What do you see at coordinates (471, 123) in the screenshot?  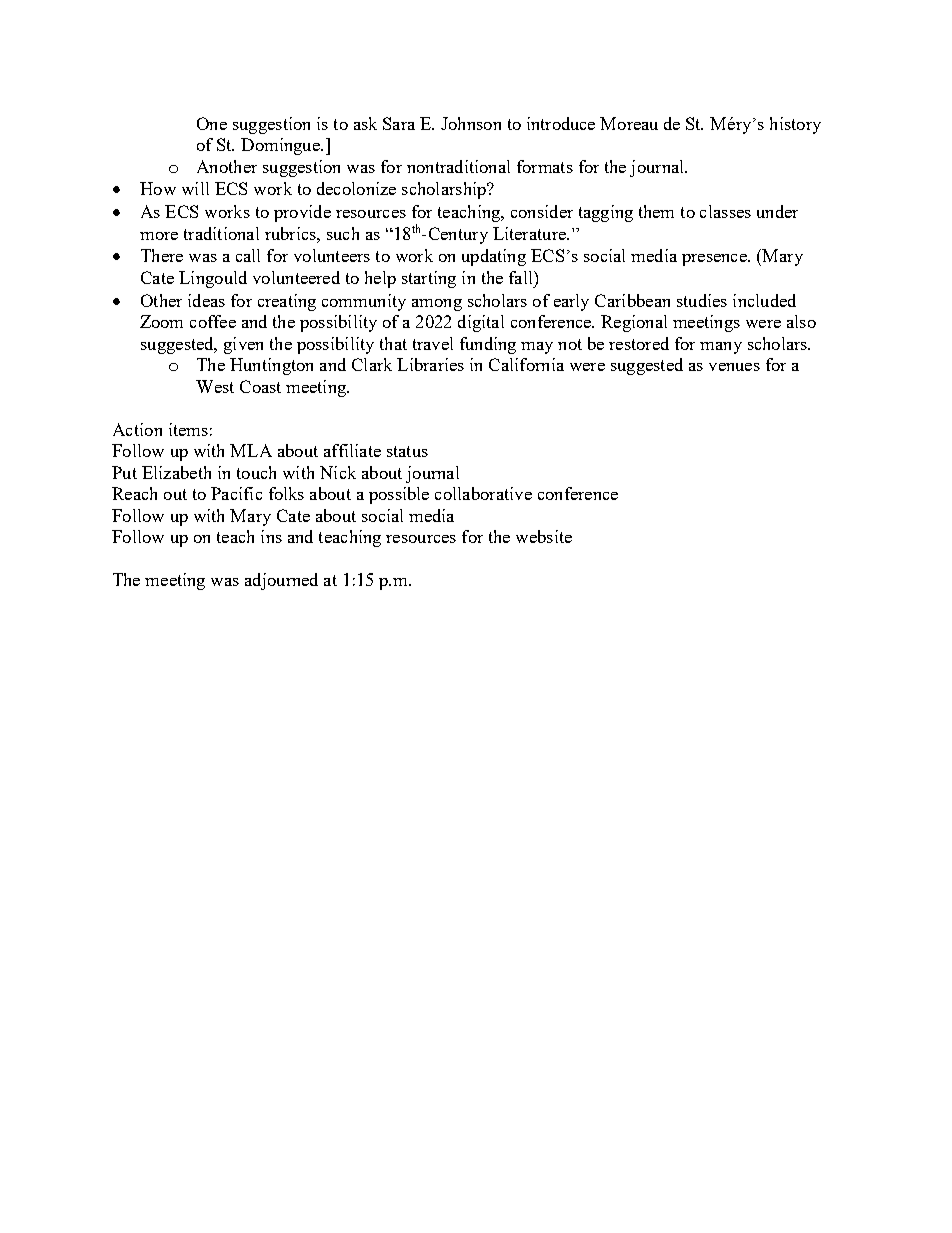 I see `Johnson` at bounding box center [471, 123].
